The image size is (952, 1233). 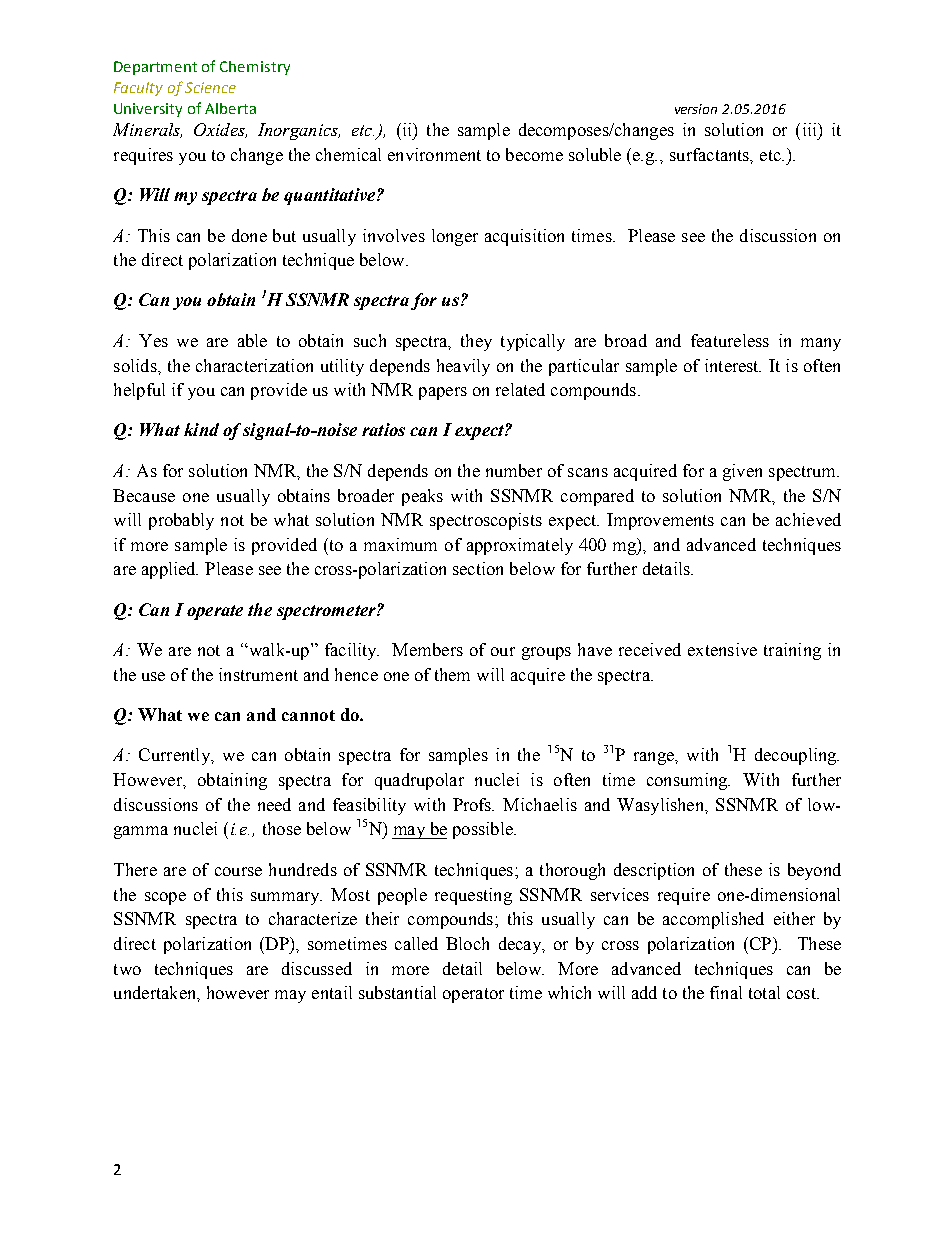 I want to click on Bloch, so click(x=467, y=943).
